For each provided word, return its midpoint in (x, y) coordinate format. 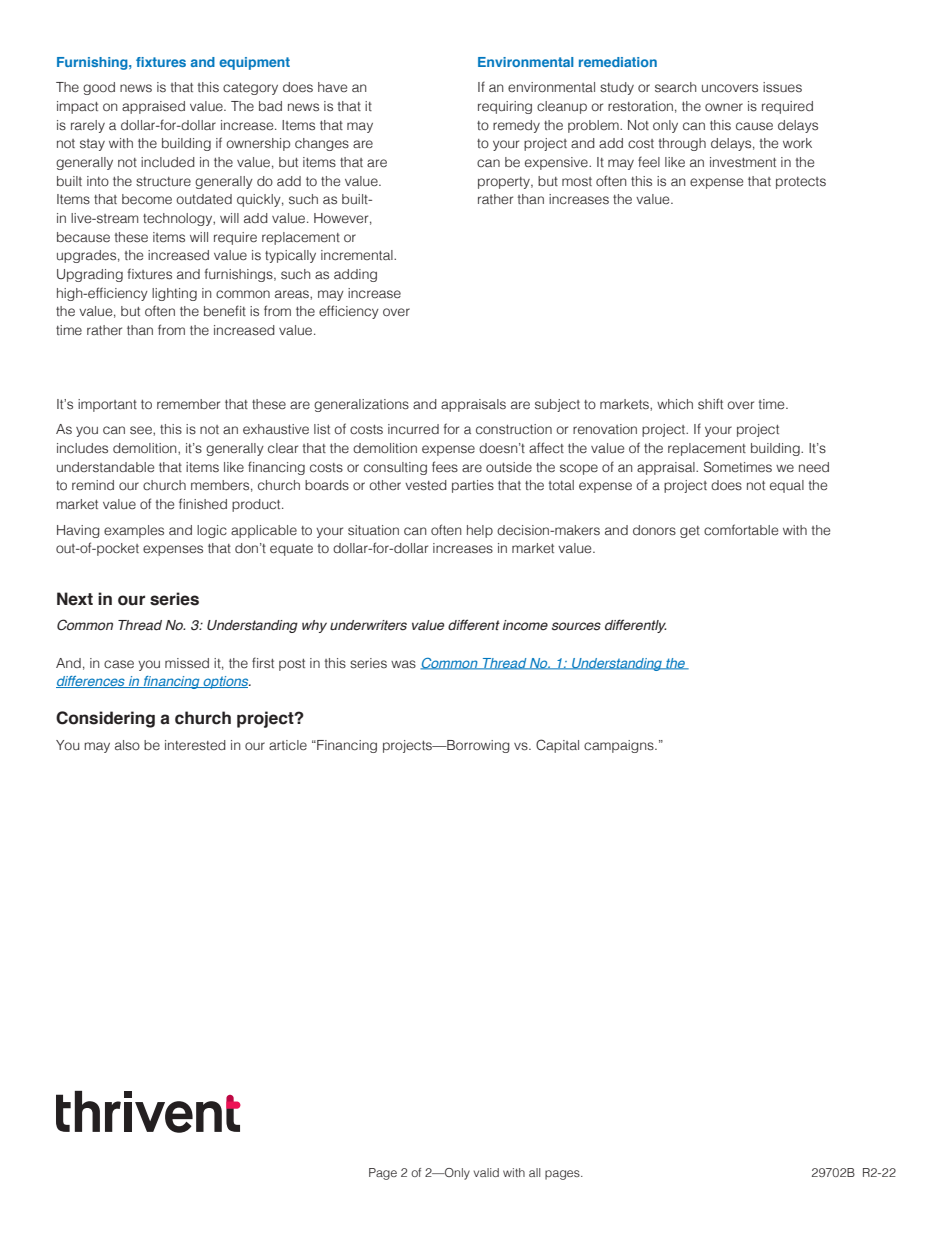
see (142, 430)
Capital (557, 746)
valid (486, 1172)
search (676, 87)
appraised (153, 107)
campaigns (620, 746)
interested (195, 745)
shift (710, 403)
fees (445, 467)
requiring (505, 107)
